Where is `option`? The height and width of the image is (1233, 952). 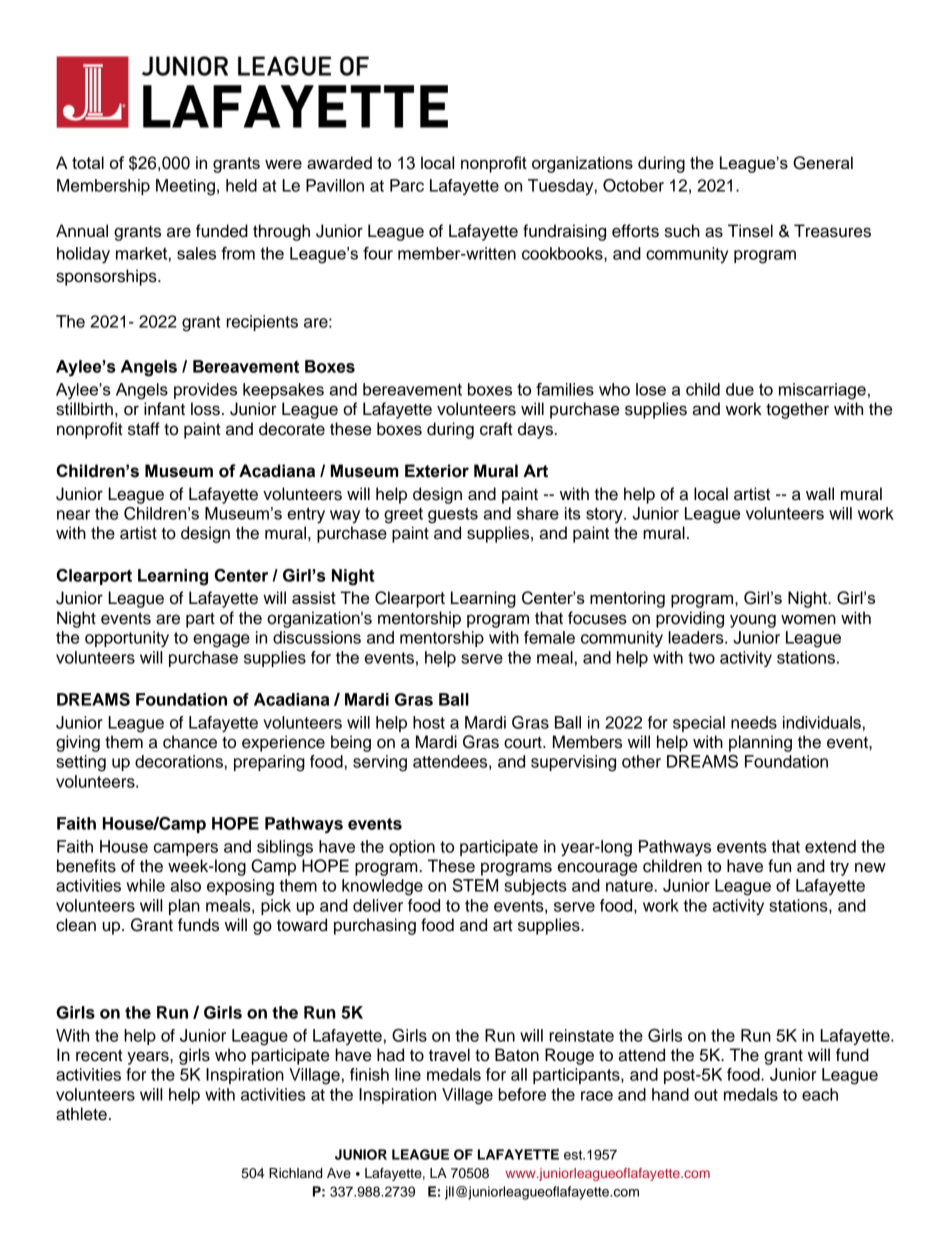 option is located at coordinates (412, 848).
